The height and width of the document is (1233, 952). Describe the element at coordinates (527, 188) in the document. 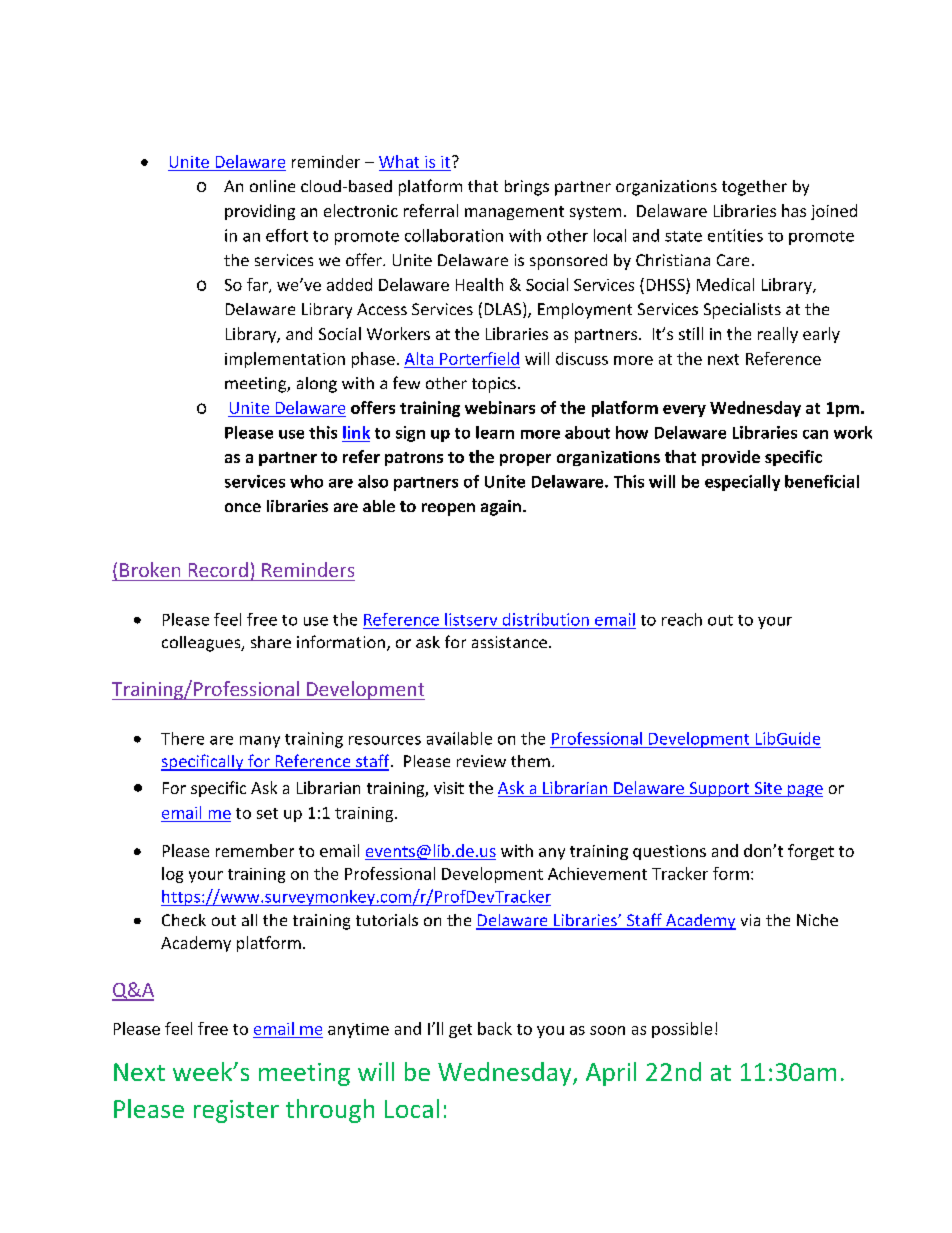

I see `brings` at that location.
